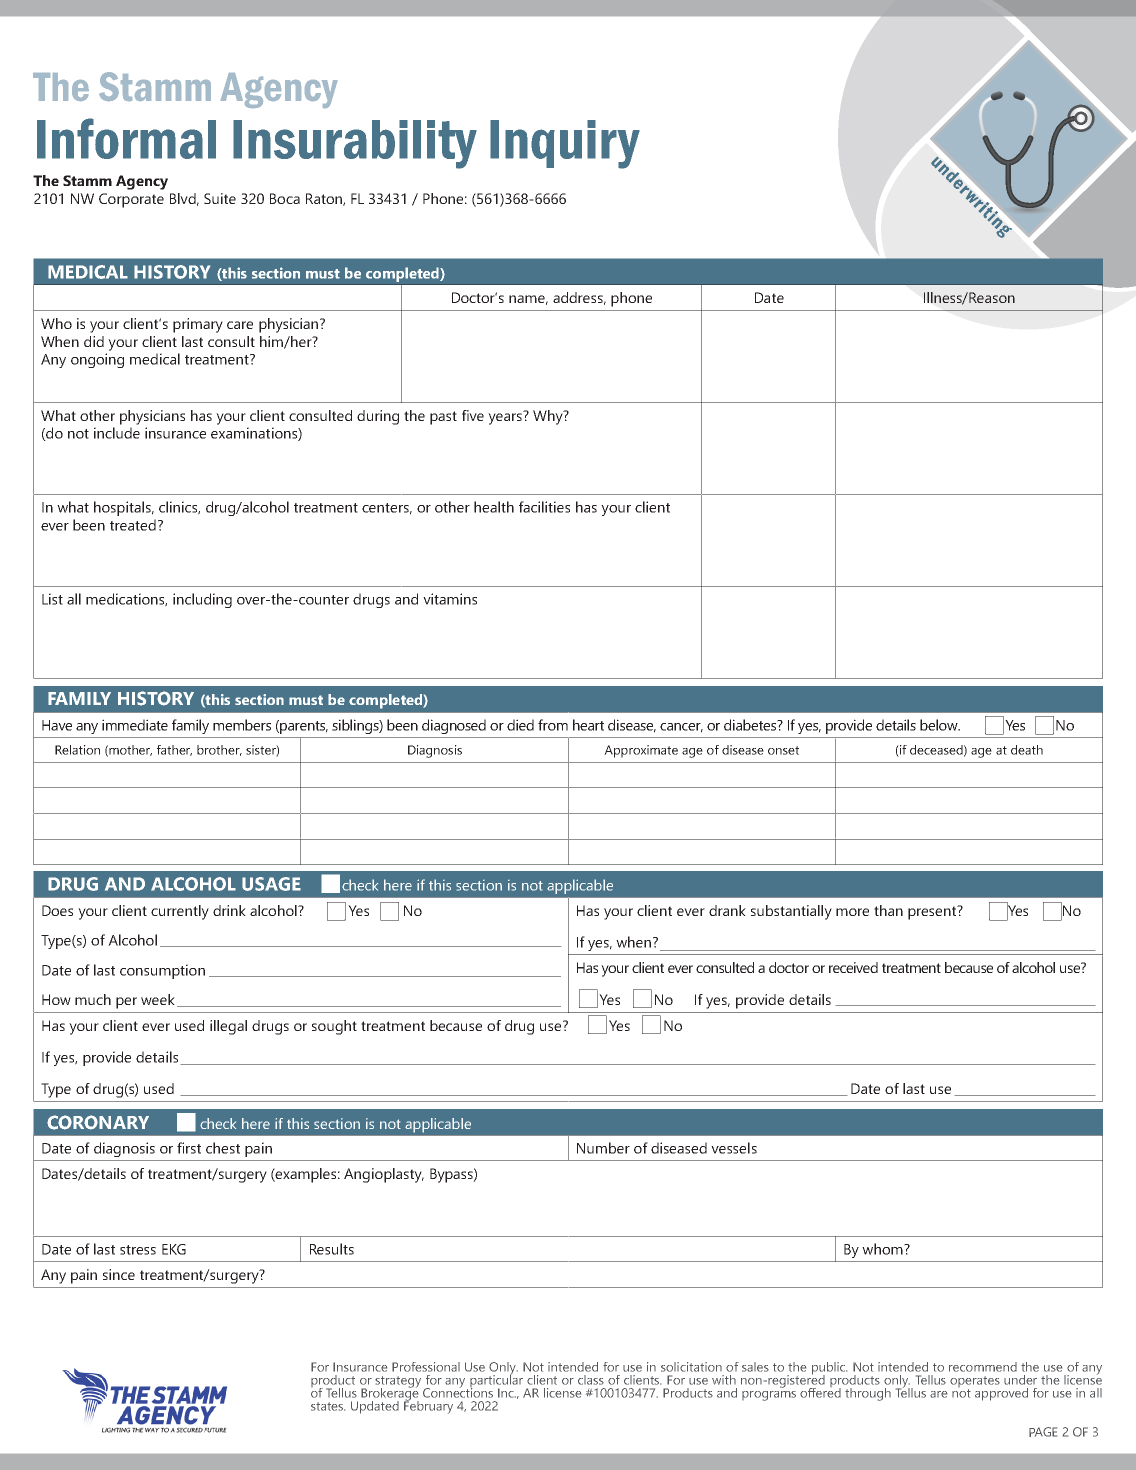 The height and width of the image is (1470, 1136). I want to click on Corporate, so click(131, 200).
